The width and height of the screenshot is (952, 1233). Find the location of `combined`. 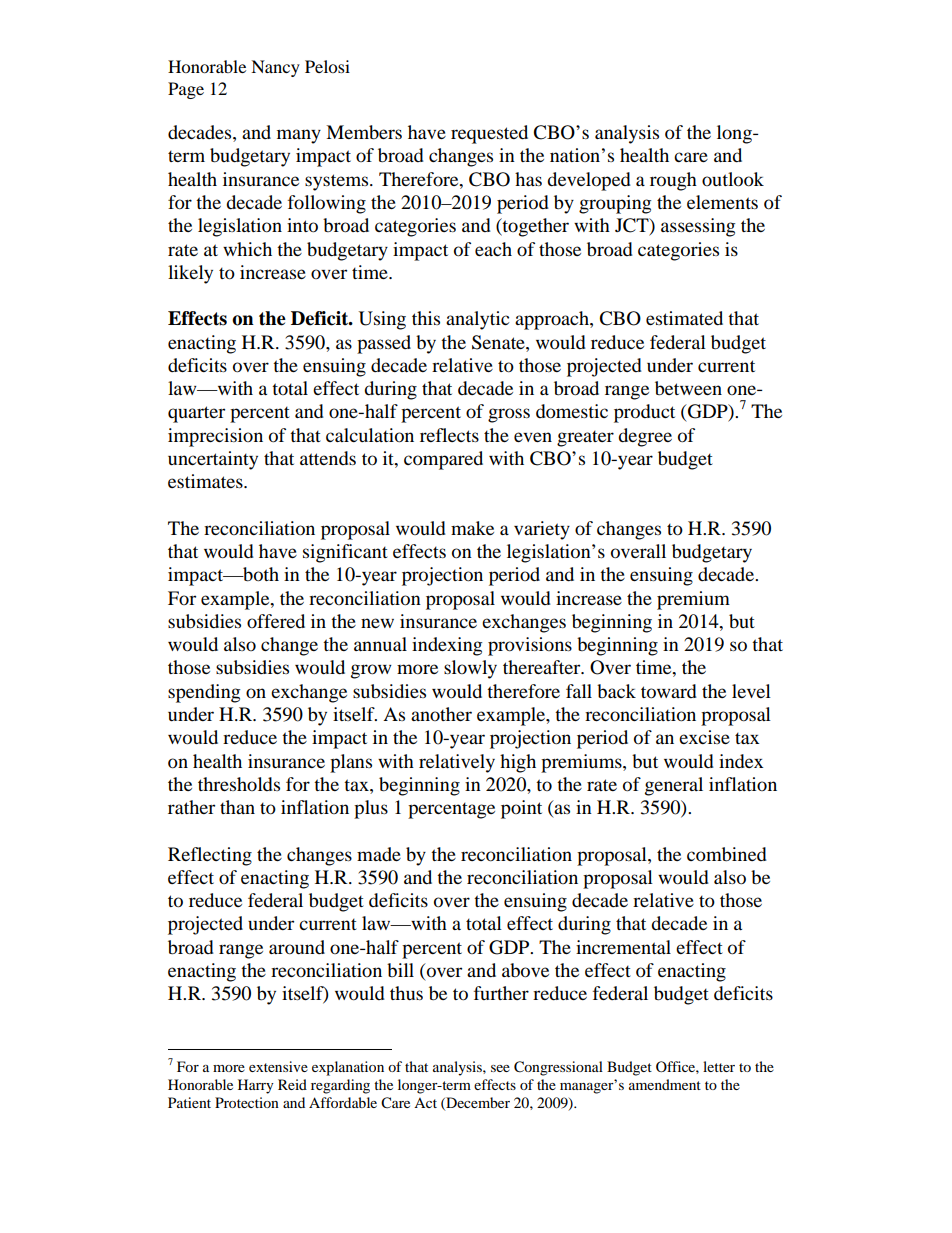

combined is located at coordinates (727, 854).
